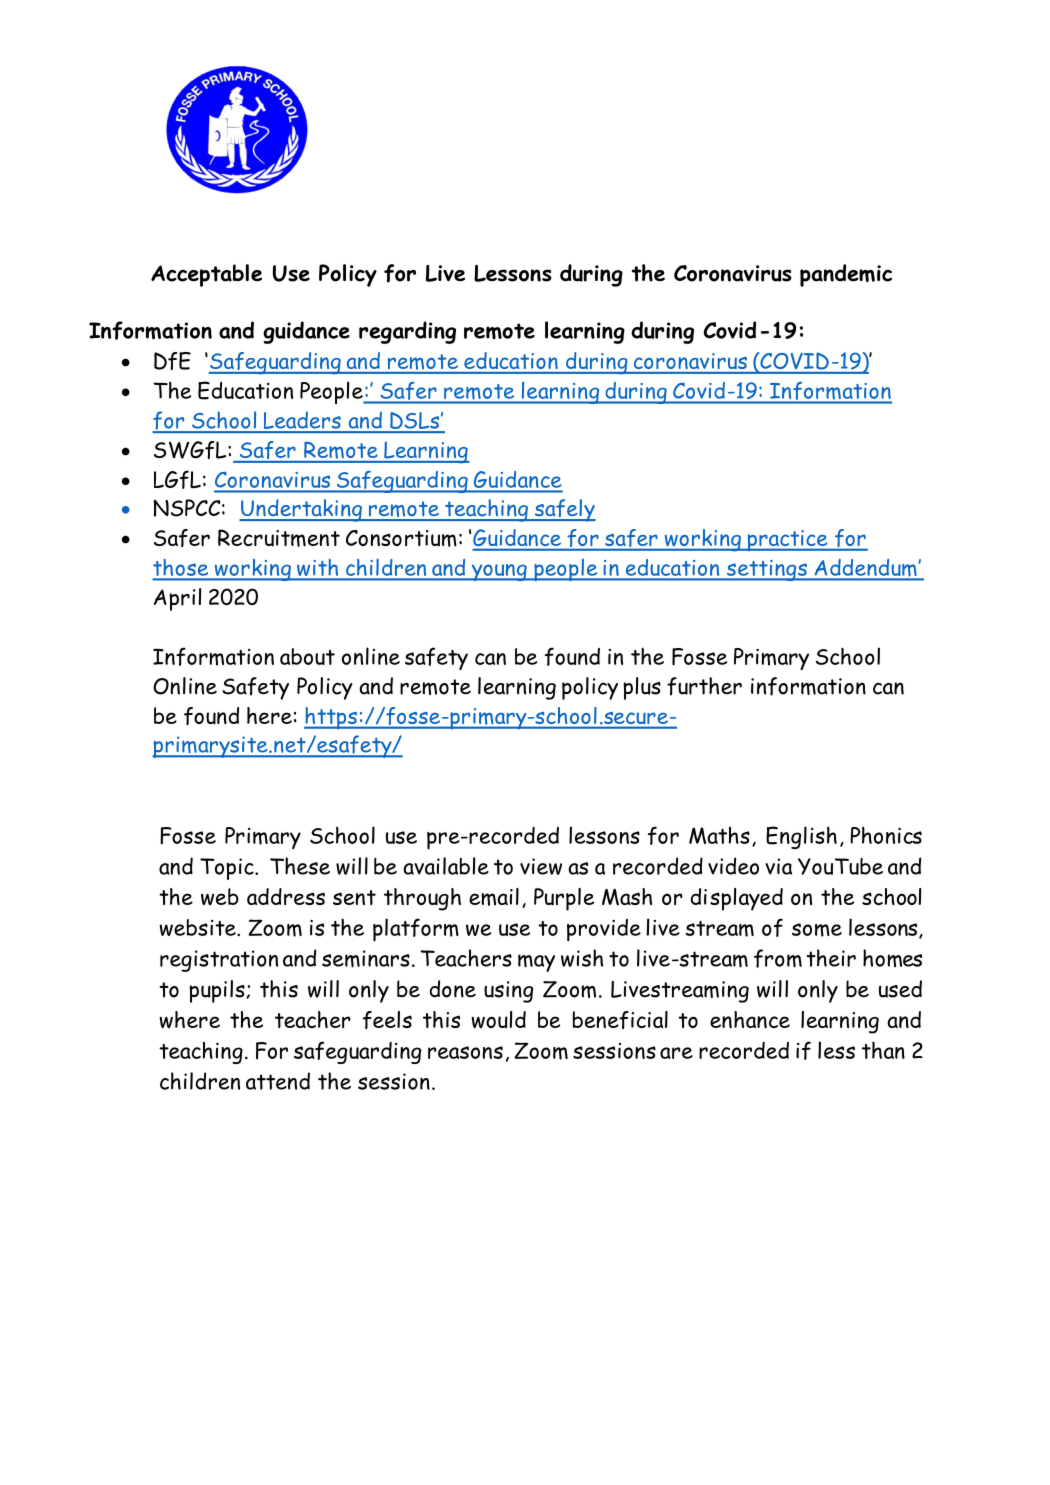  What do you see at coordinates (846, 275) in the page?
I see `pandemic` at bounding box center [846, 275].
